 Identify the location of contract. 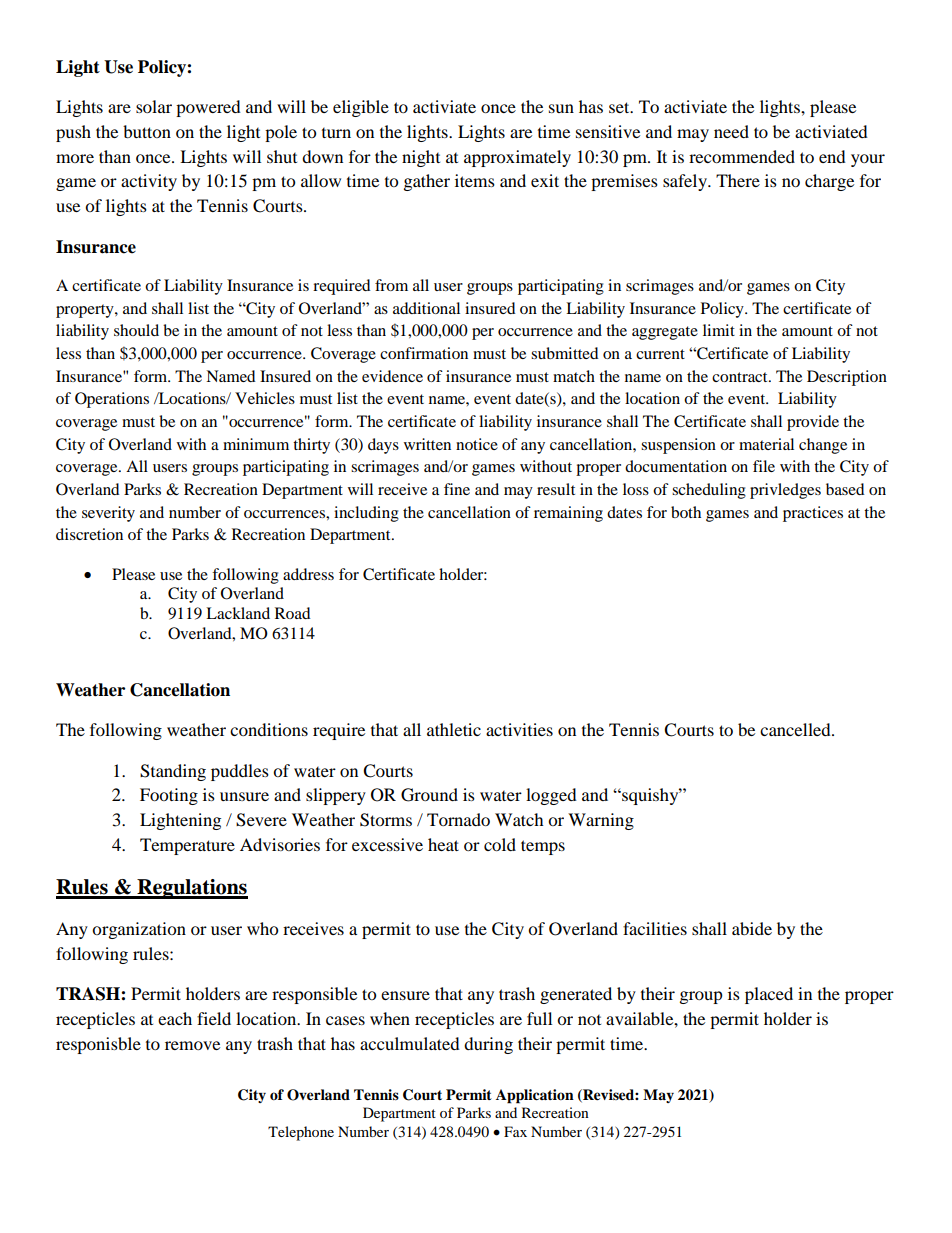
(741, 377).
